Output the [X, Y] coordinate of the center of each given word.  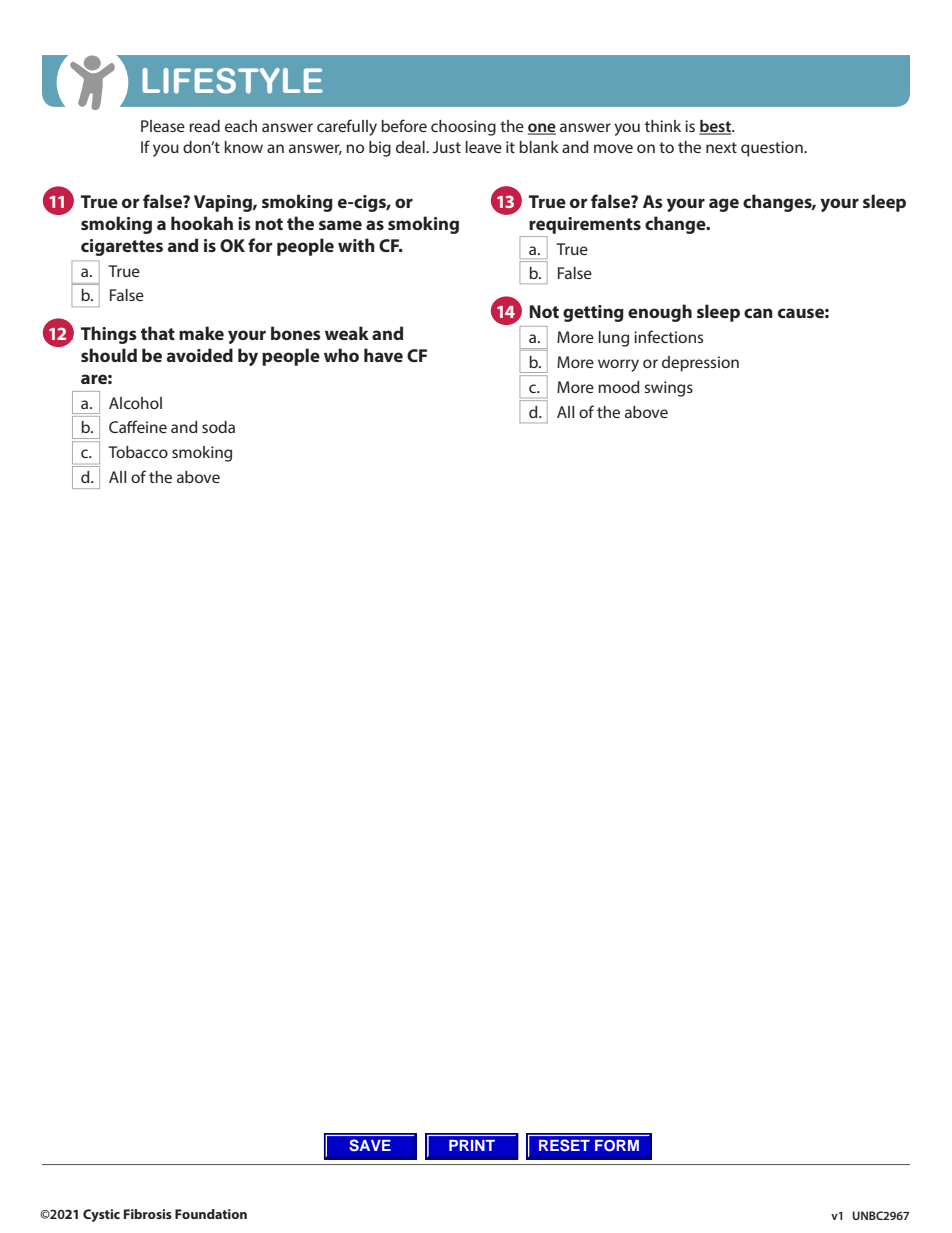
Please [163, 126]
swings [668, 389]
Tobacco [138, 452]
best [716, 127]
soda [218, 427]
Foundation [211, 1214]
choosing [463, 128]
